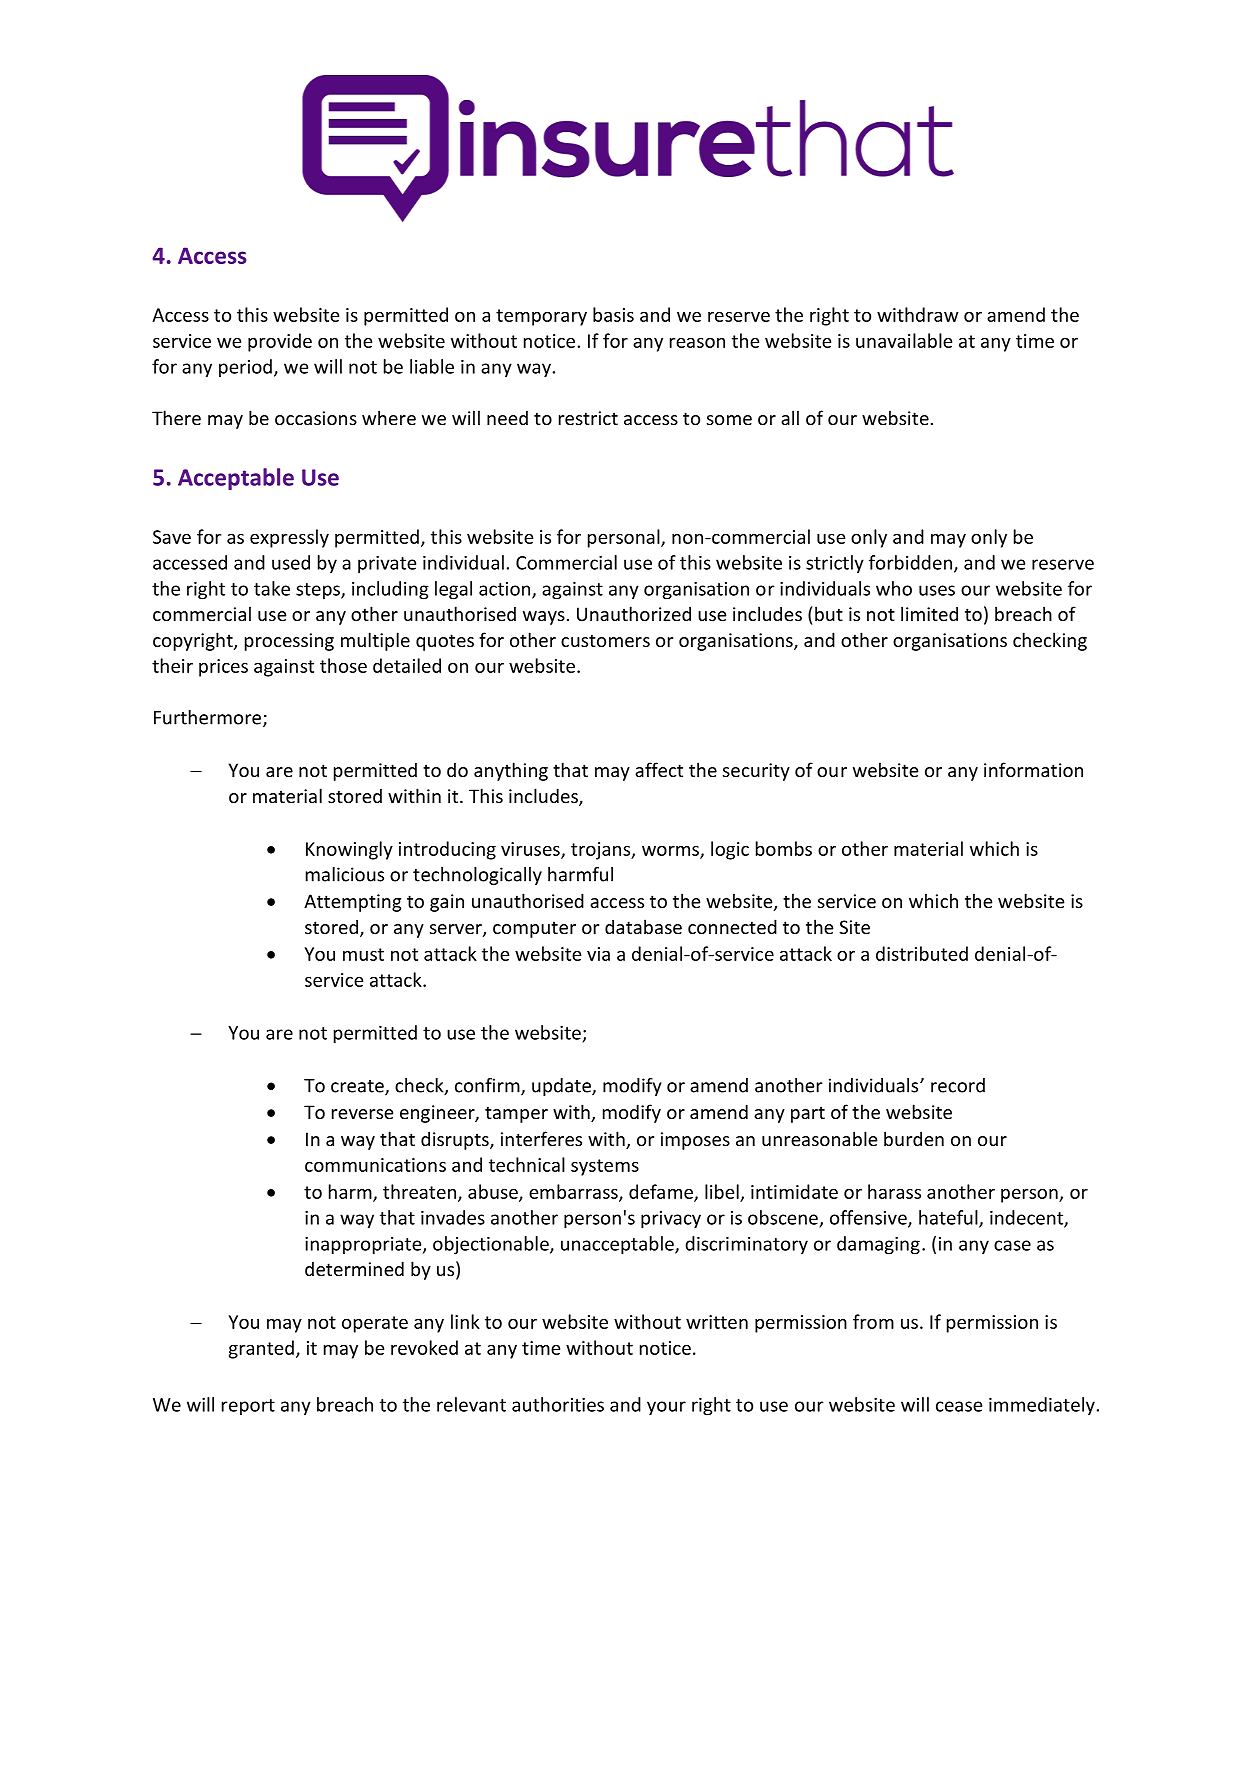  What do you see at coordinates (605, 1167) in the screenshot?
I see `systems` at bounding box center [605, 1167].
